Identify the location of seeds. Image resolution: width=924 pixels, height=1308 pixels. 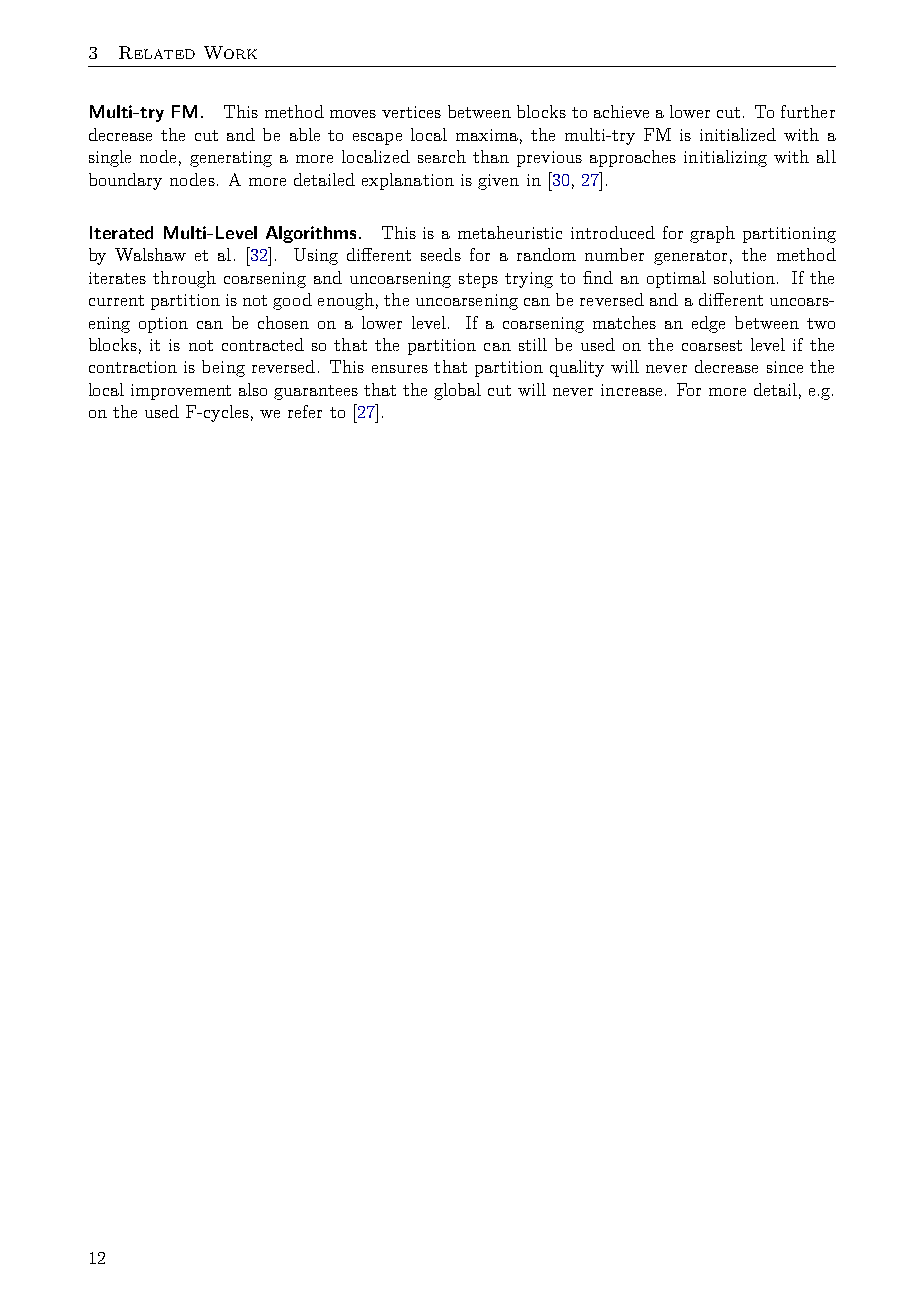
(441, 254).
